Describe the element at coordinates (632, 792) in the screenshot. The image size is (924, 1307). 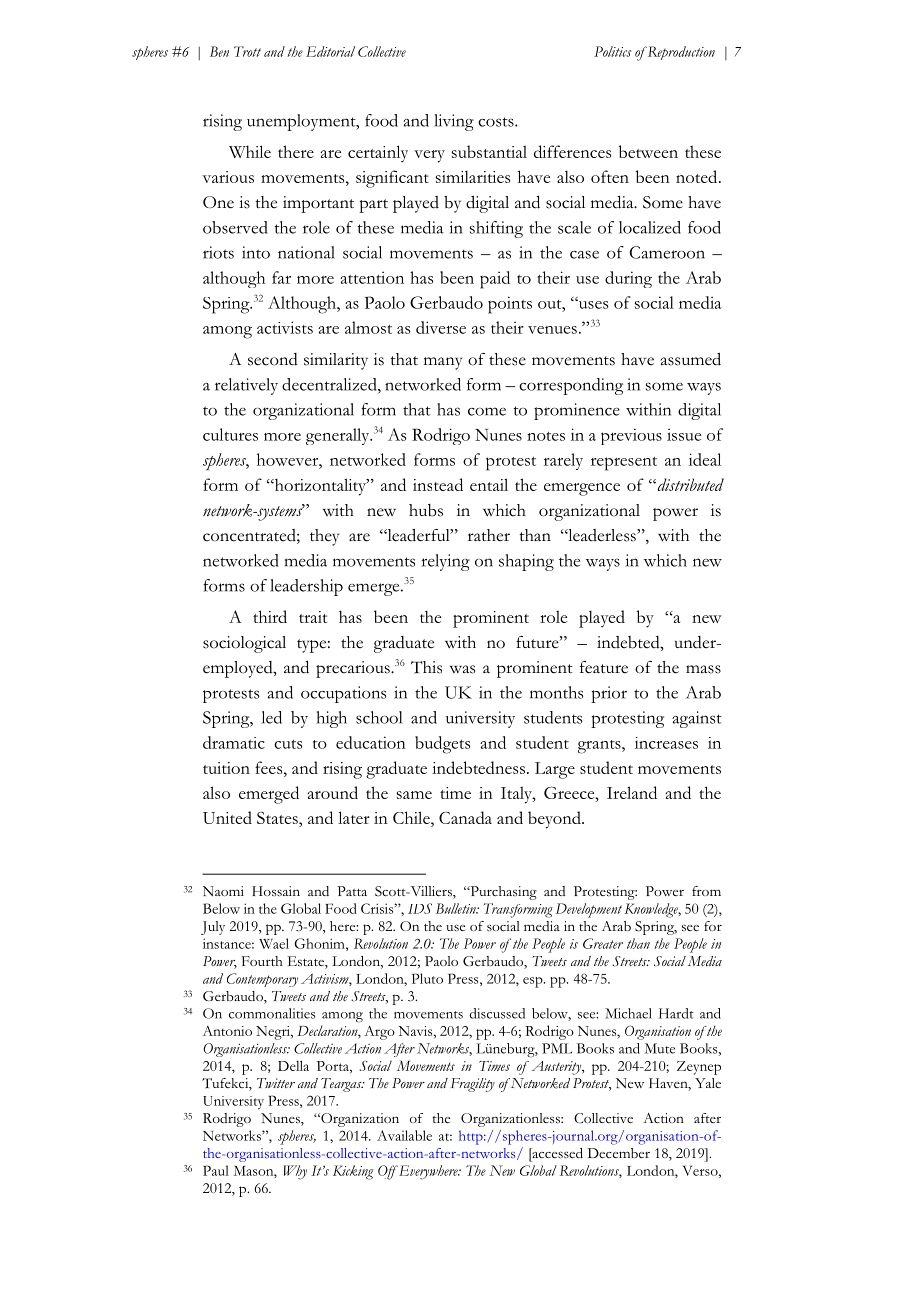
I see `Ireland` at that location.
